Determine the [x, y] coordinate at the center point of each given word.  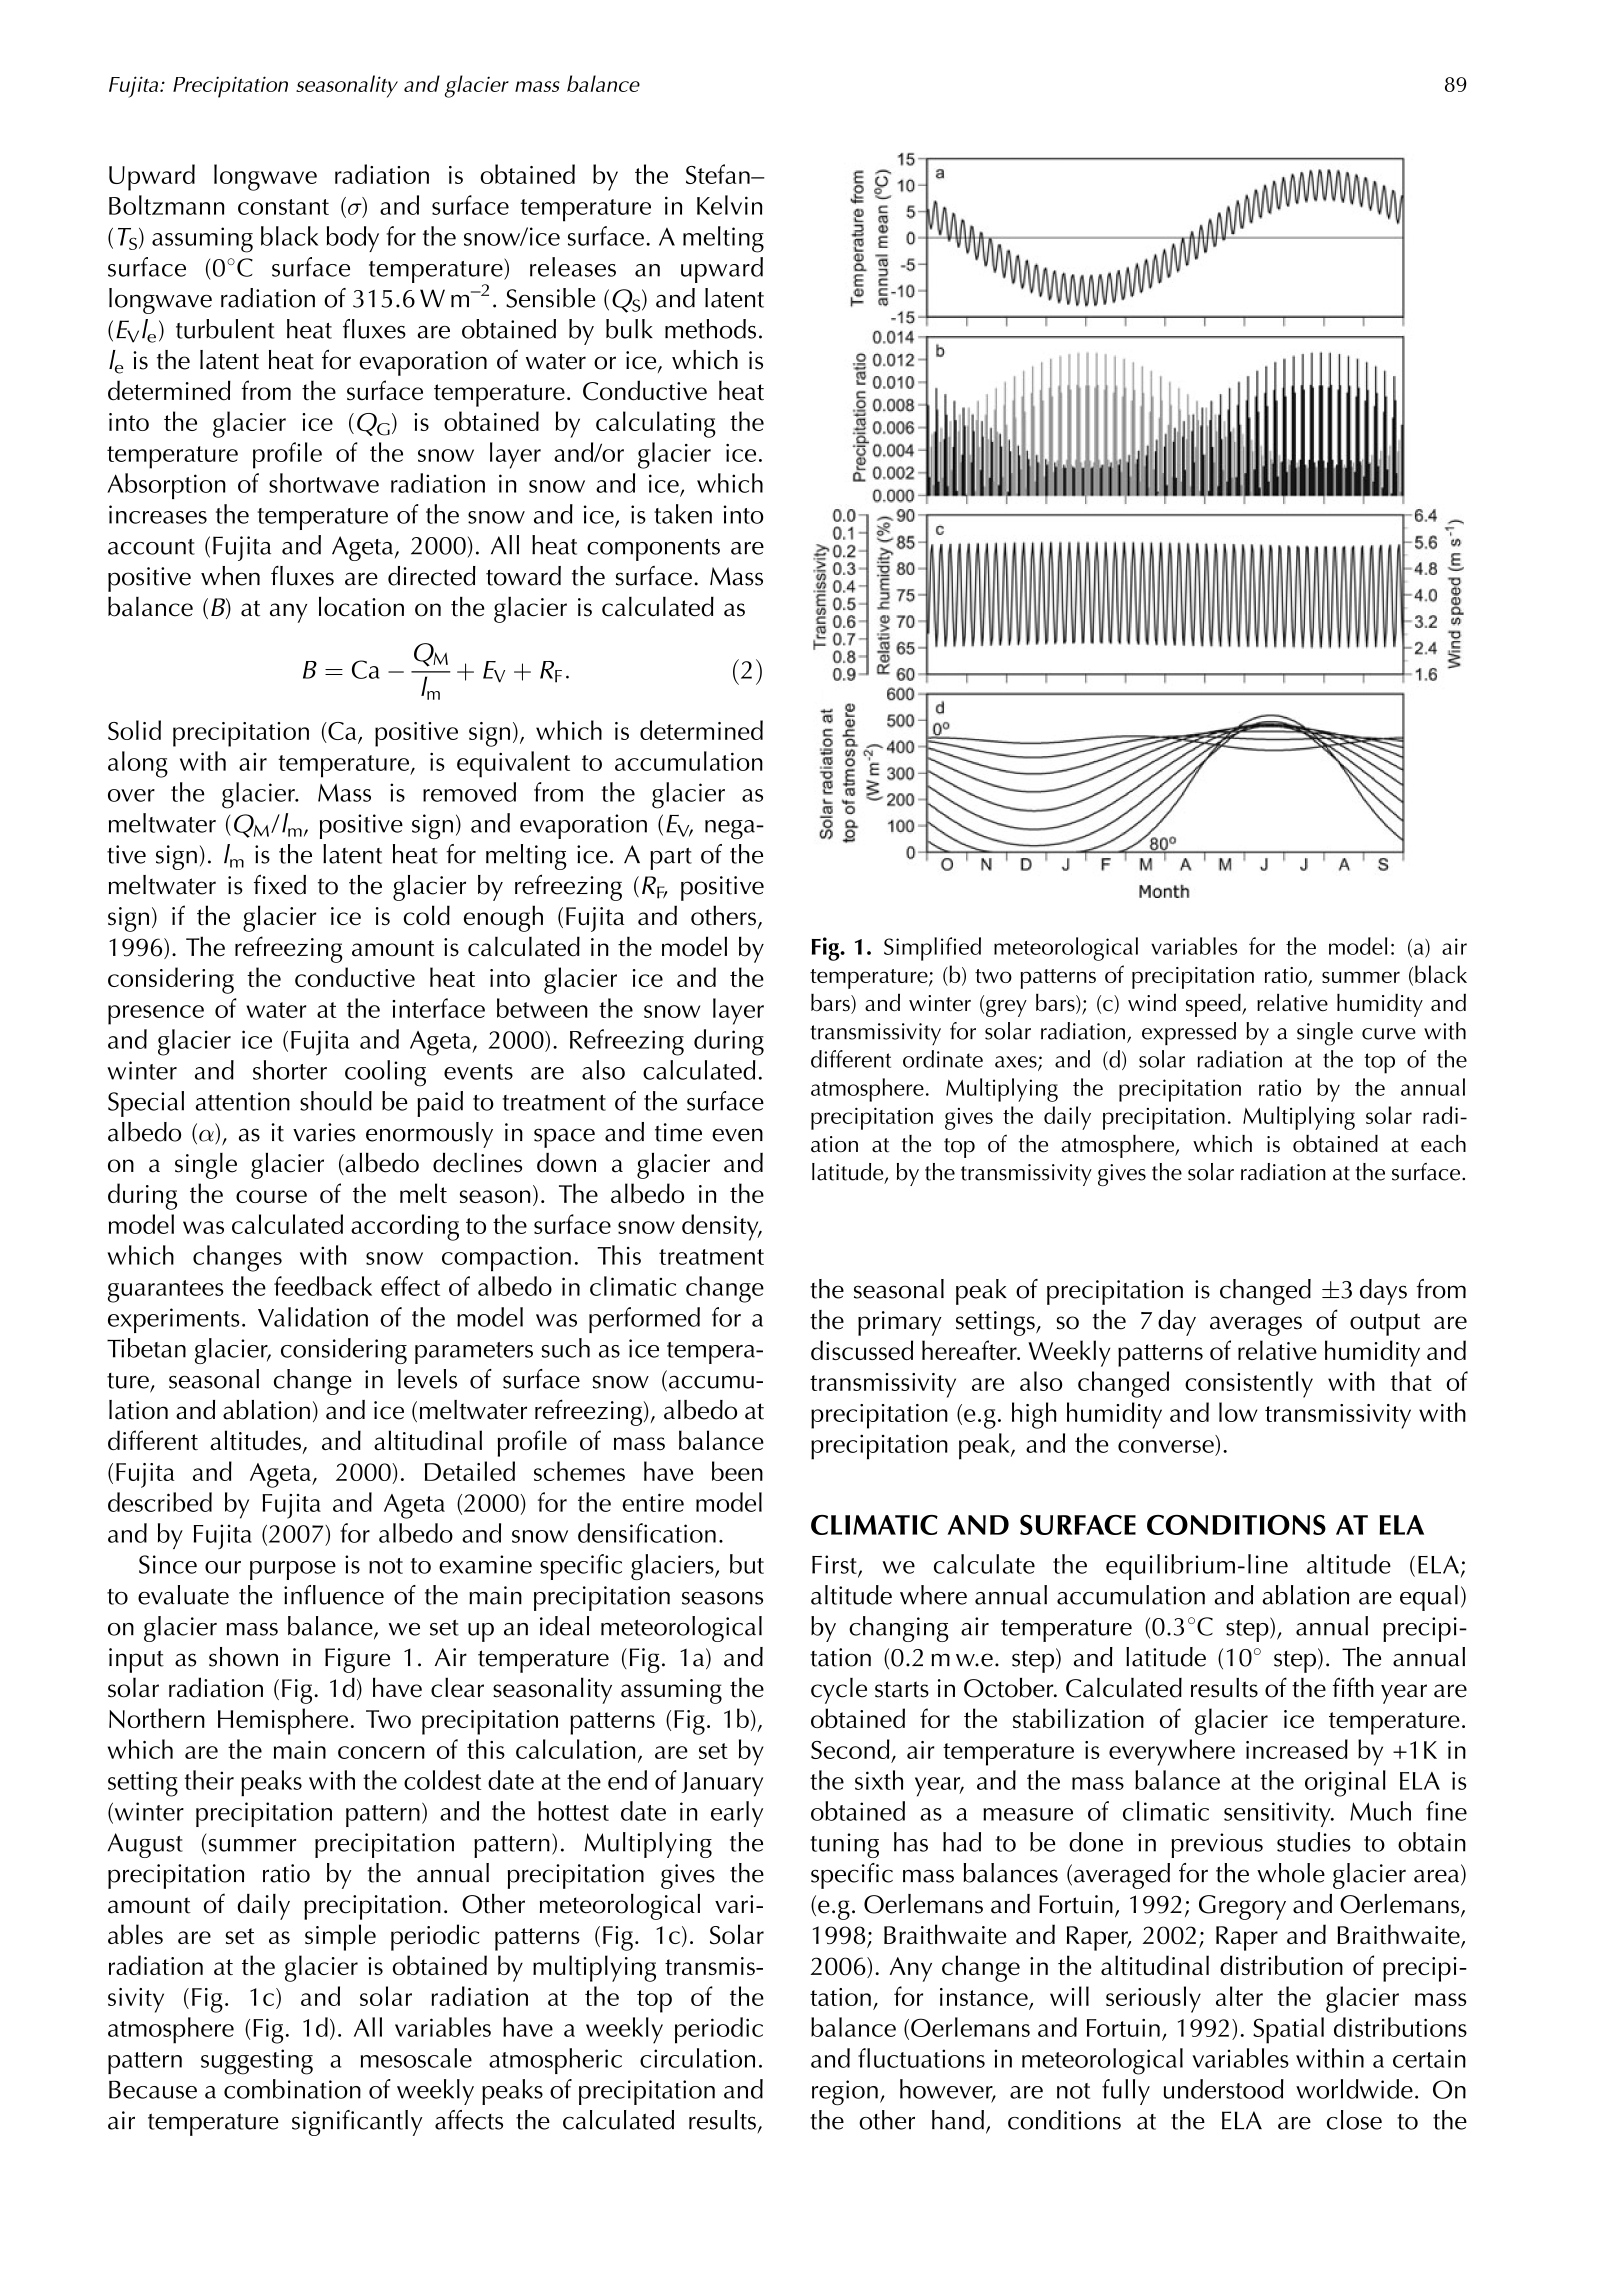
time [678, 1132]
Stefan [719, 174]
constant [283, 207]
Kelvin [729, 205]
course [271, 1196]
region [845, 2092]
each [1443, 1144]
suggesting [257, 2062]
